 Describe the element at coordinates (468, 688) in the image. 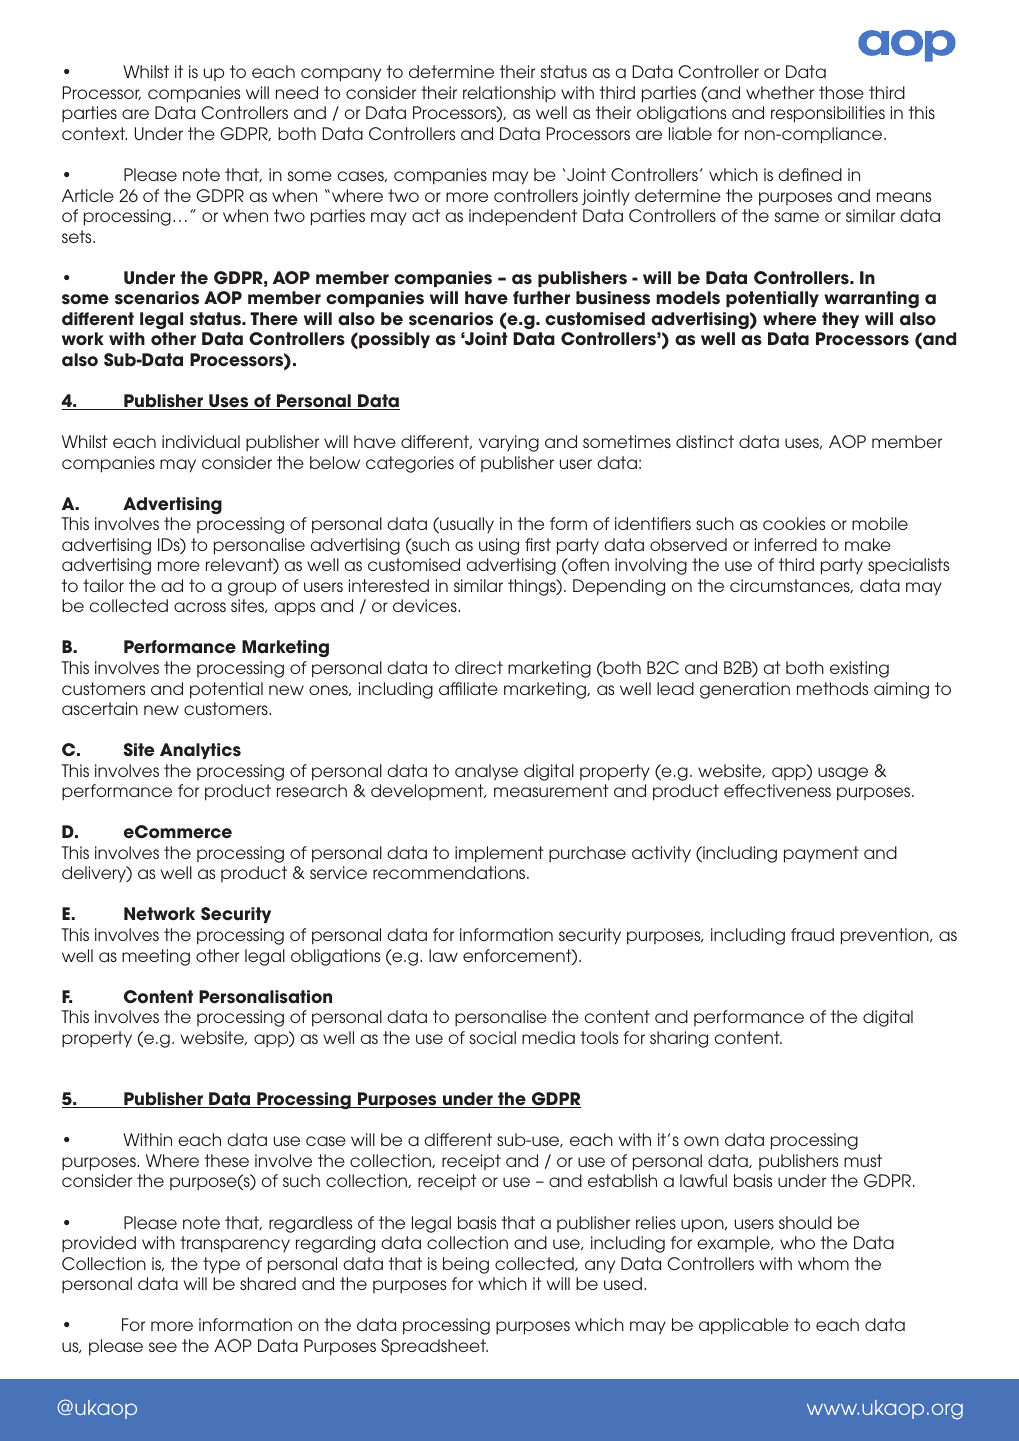

I see `affiliate` at that location.
